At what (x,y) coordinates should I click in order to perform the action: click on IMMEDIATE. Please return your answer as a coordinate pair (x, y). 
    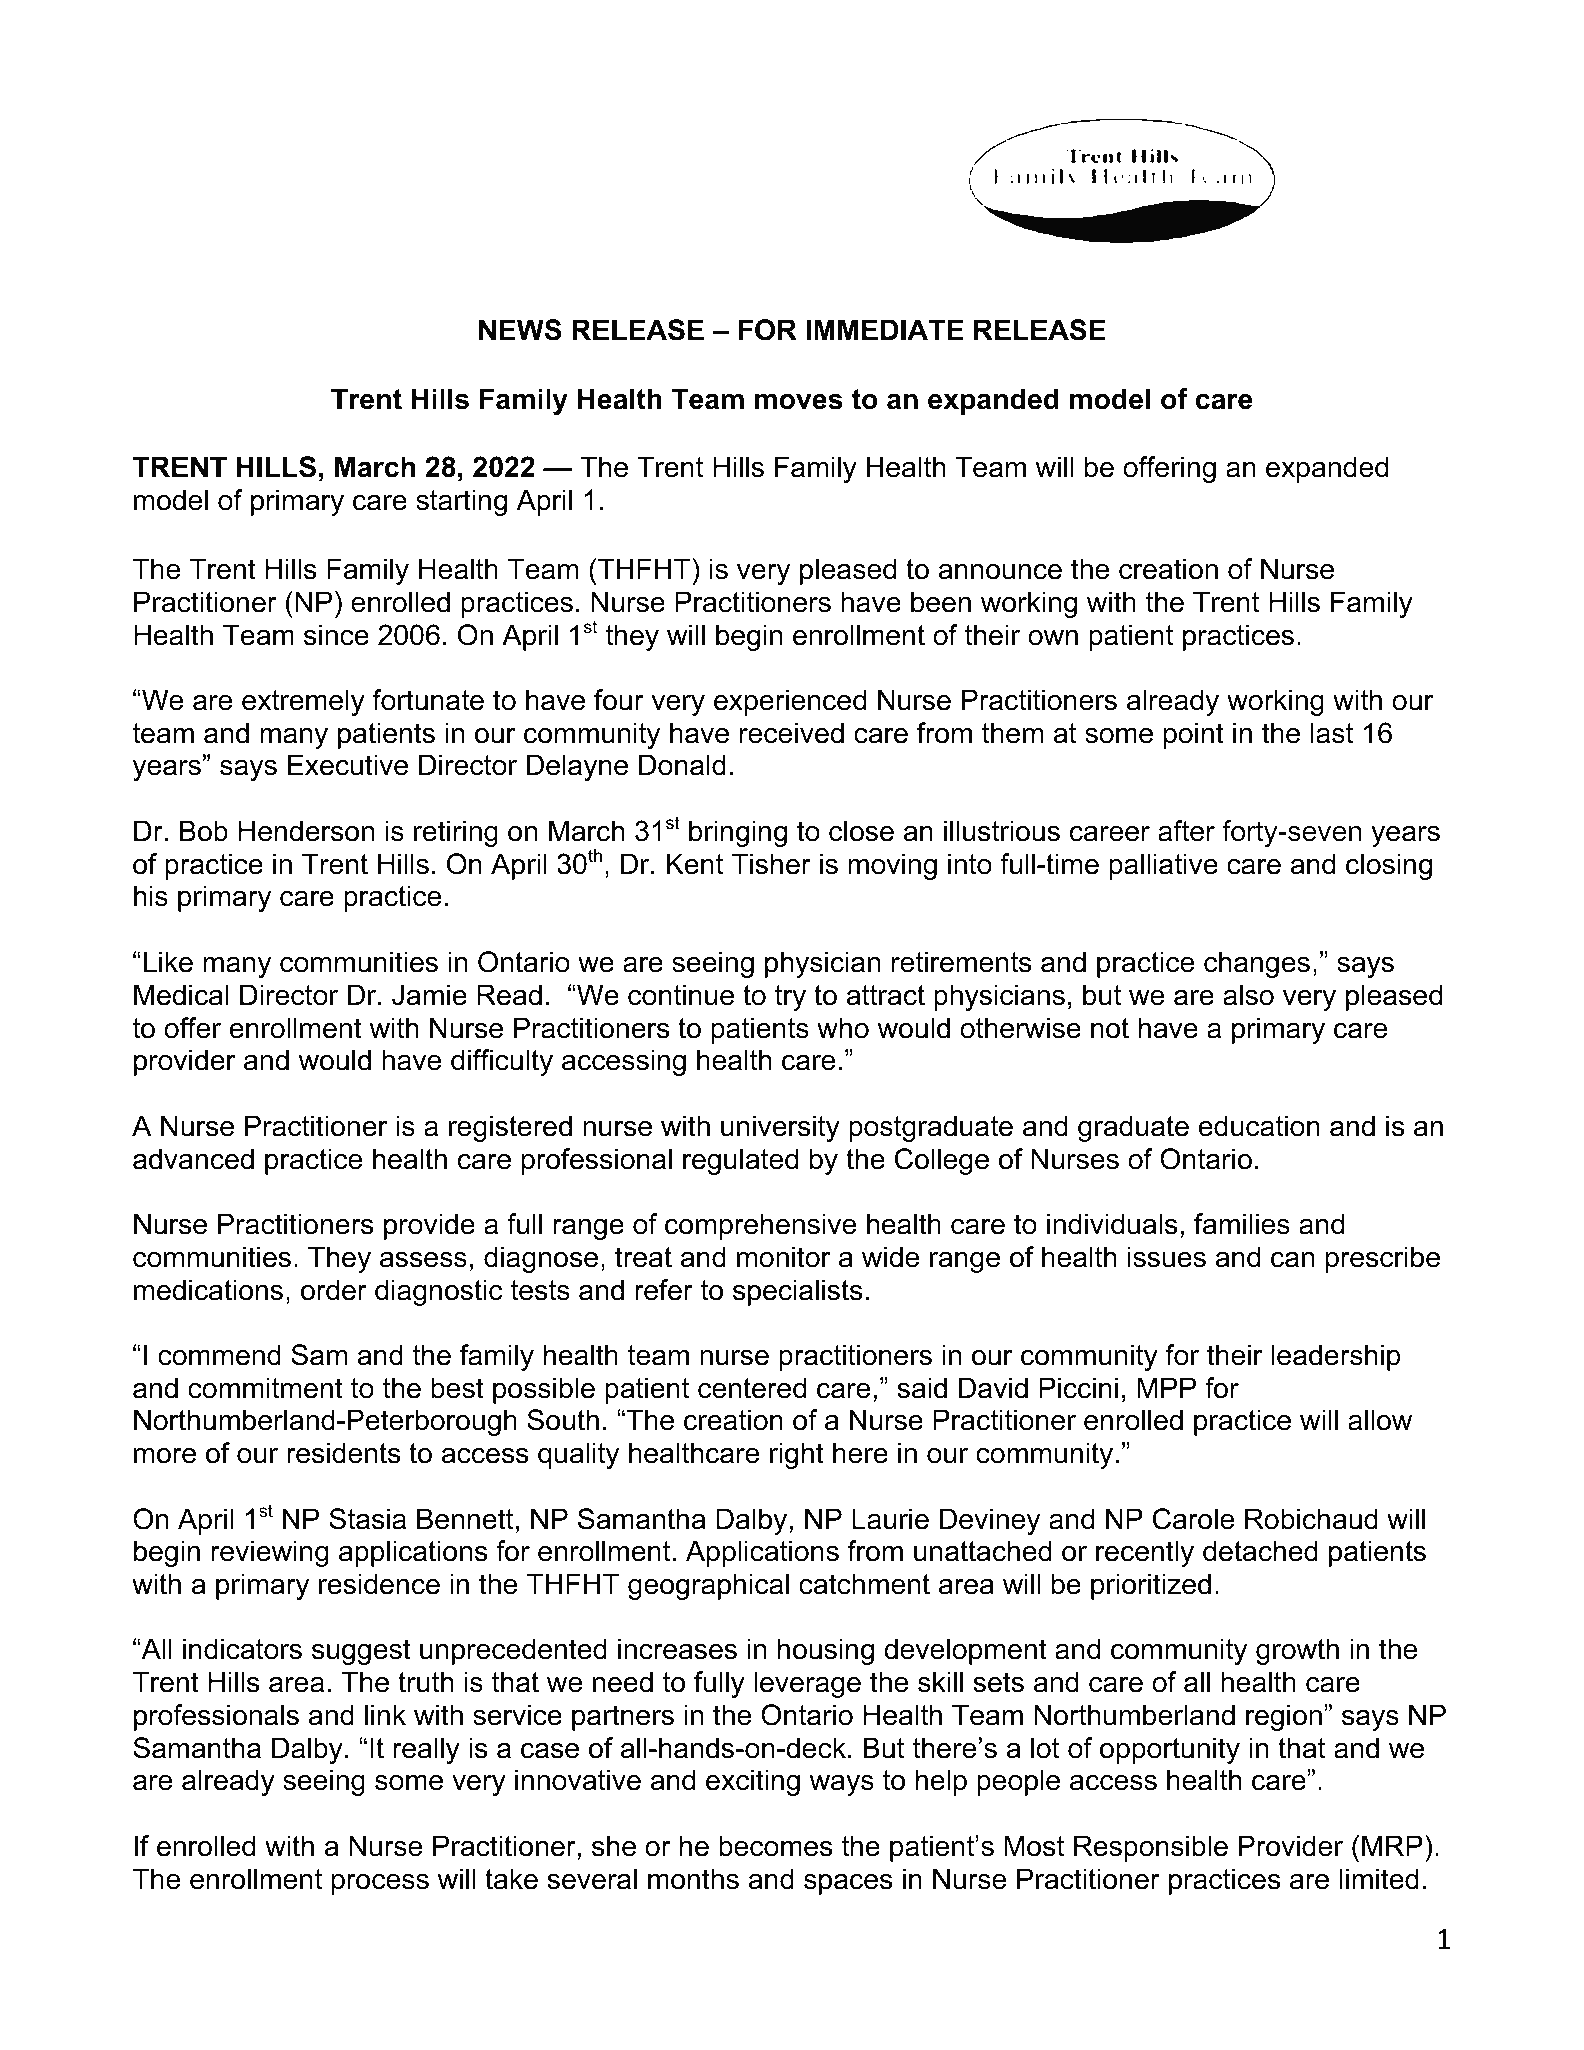
    Looking at the image, I should click on (884, 329).
